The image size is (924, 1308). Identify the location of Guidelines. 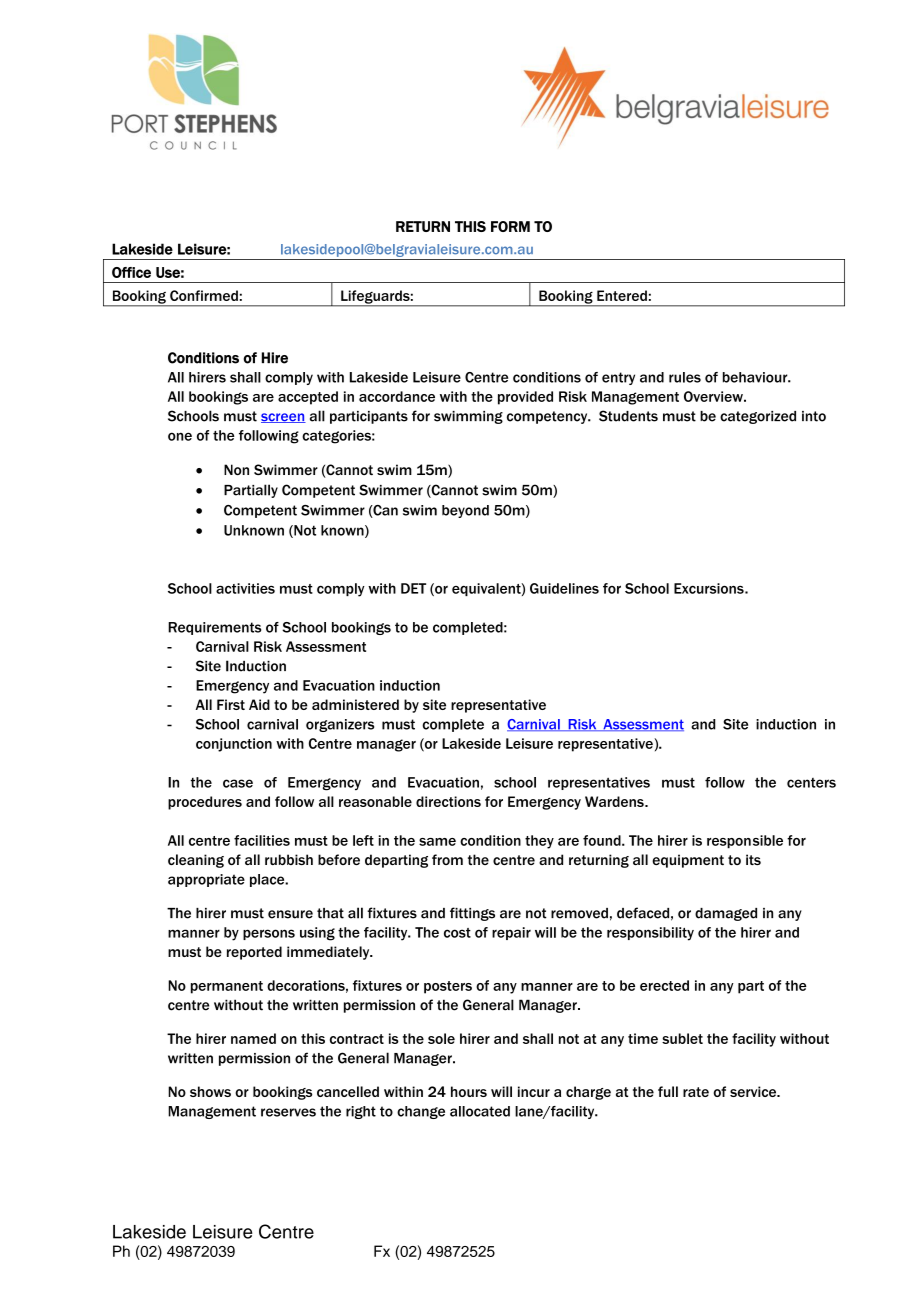
(564, 588).
